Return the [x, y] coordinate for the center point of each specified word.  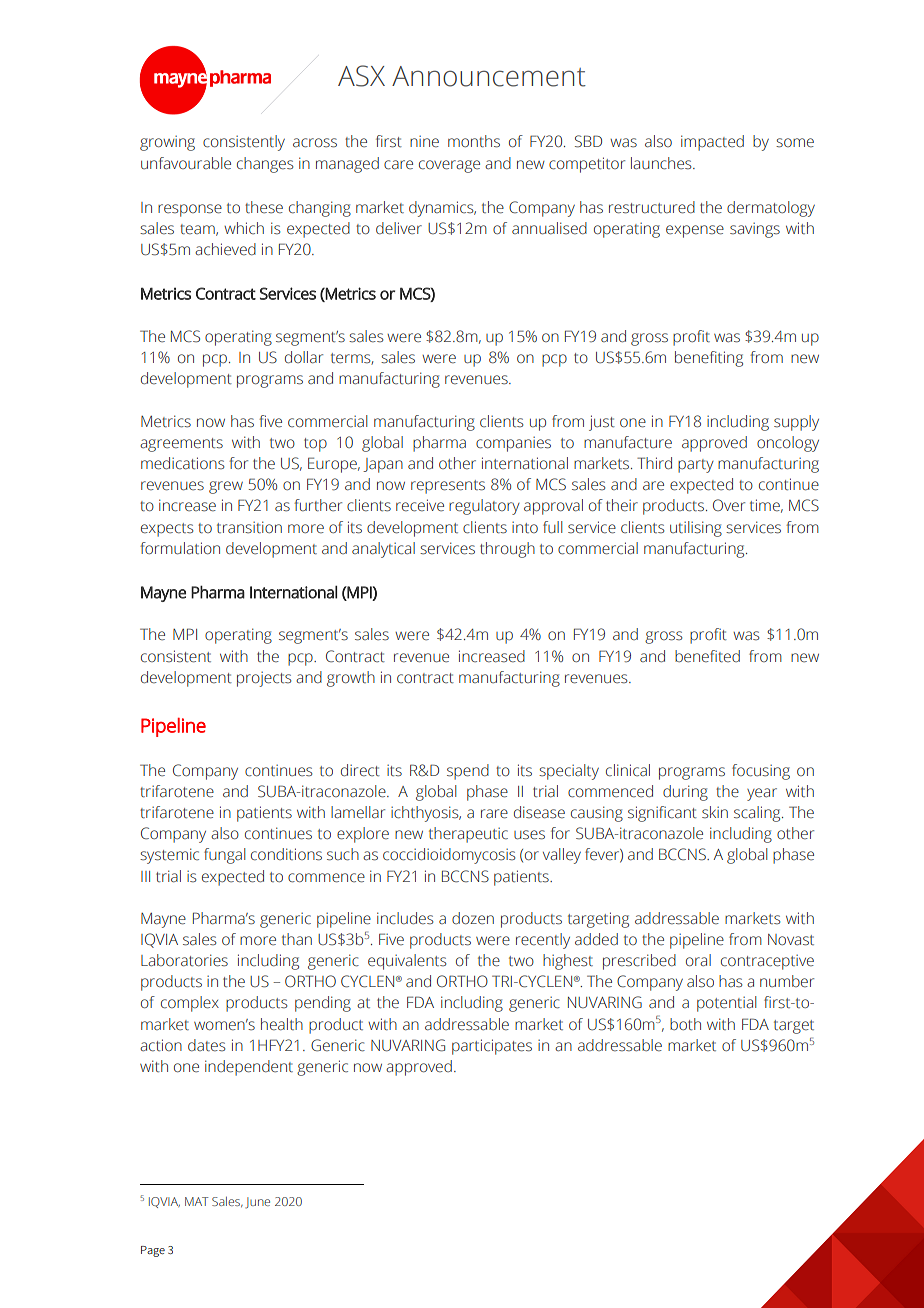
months [474, 141]
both [685, 1024]
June [257, 1203]
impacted [712, 143]
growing [167, 143]
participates [492, 1047]
